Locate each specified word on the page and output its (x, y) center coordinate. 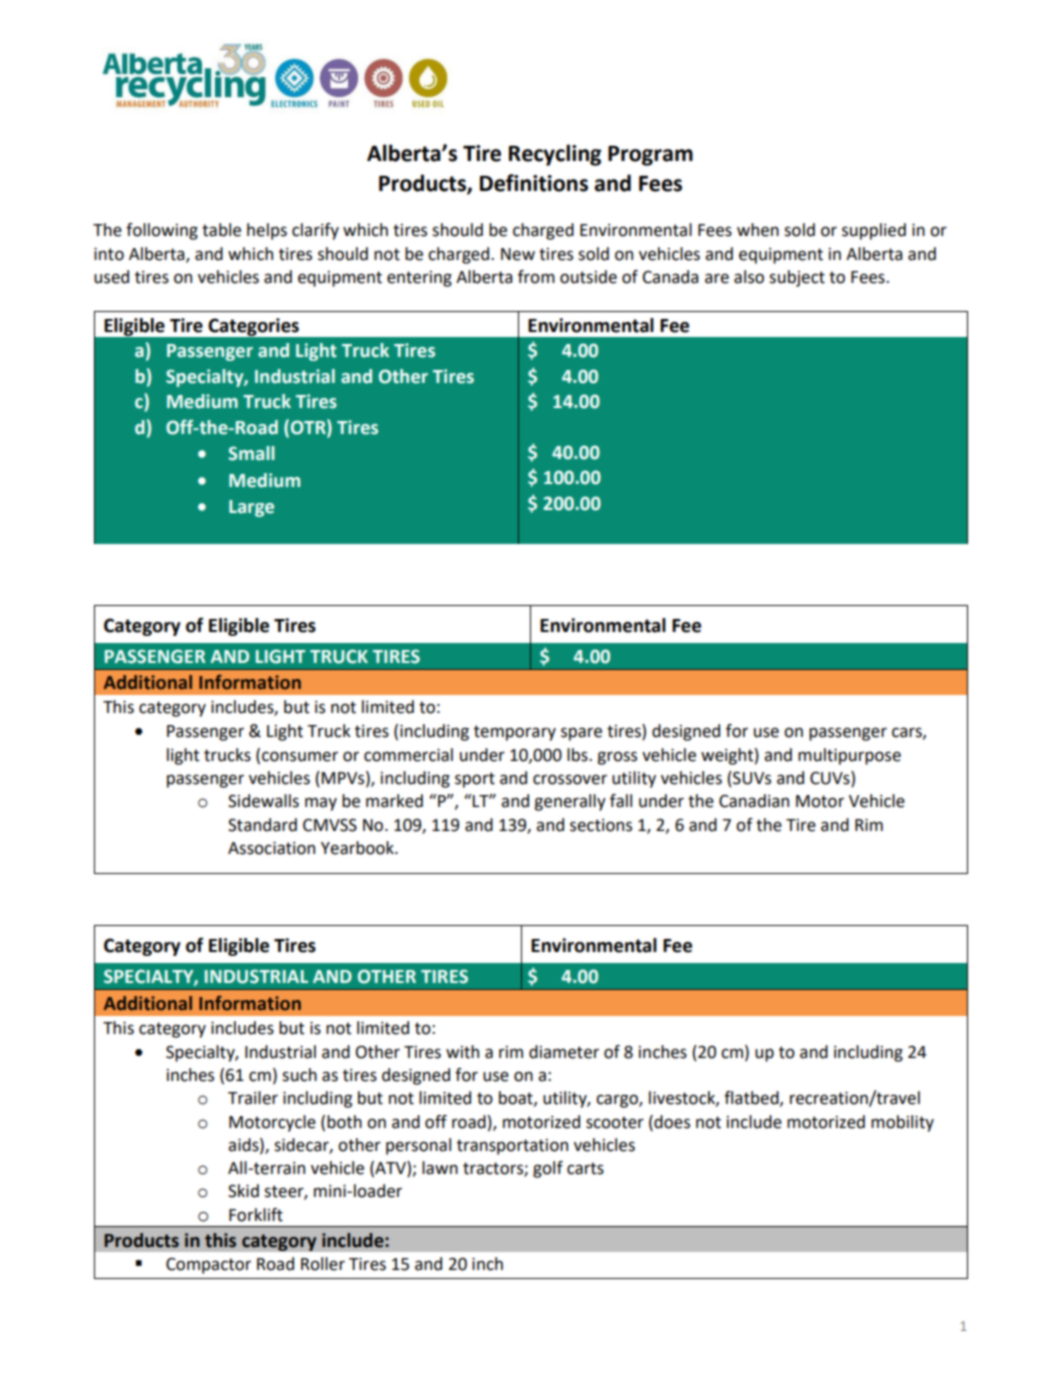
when (758, 230)
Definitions (534, 183)
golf (548, 1169)
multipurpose (849, 756)
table (221, 230)
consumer (300, 756)
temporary (515, 733)
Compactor (208, 1266)
